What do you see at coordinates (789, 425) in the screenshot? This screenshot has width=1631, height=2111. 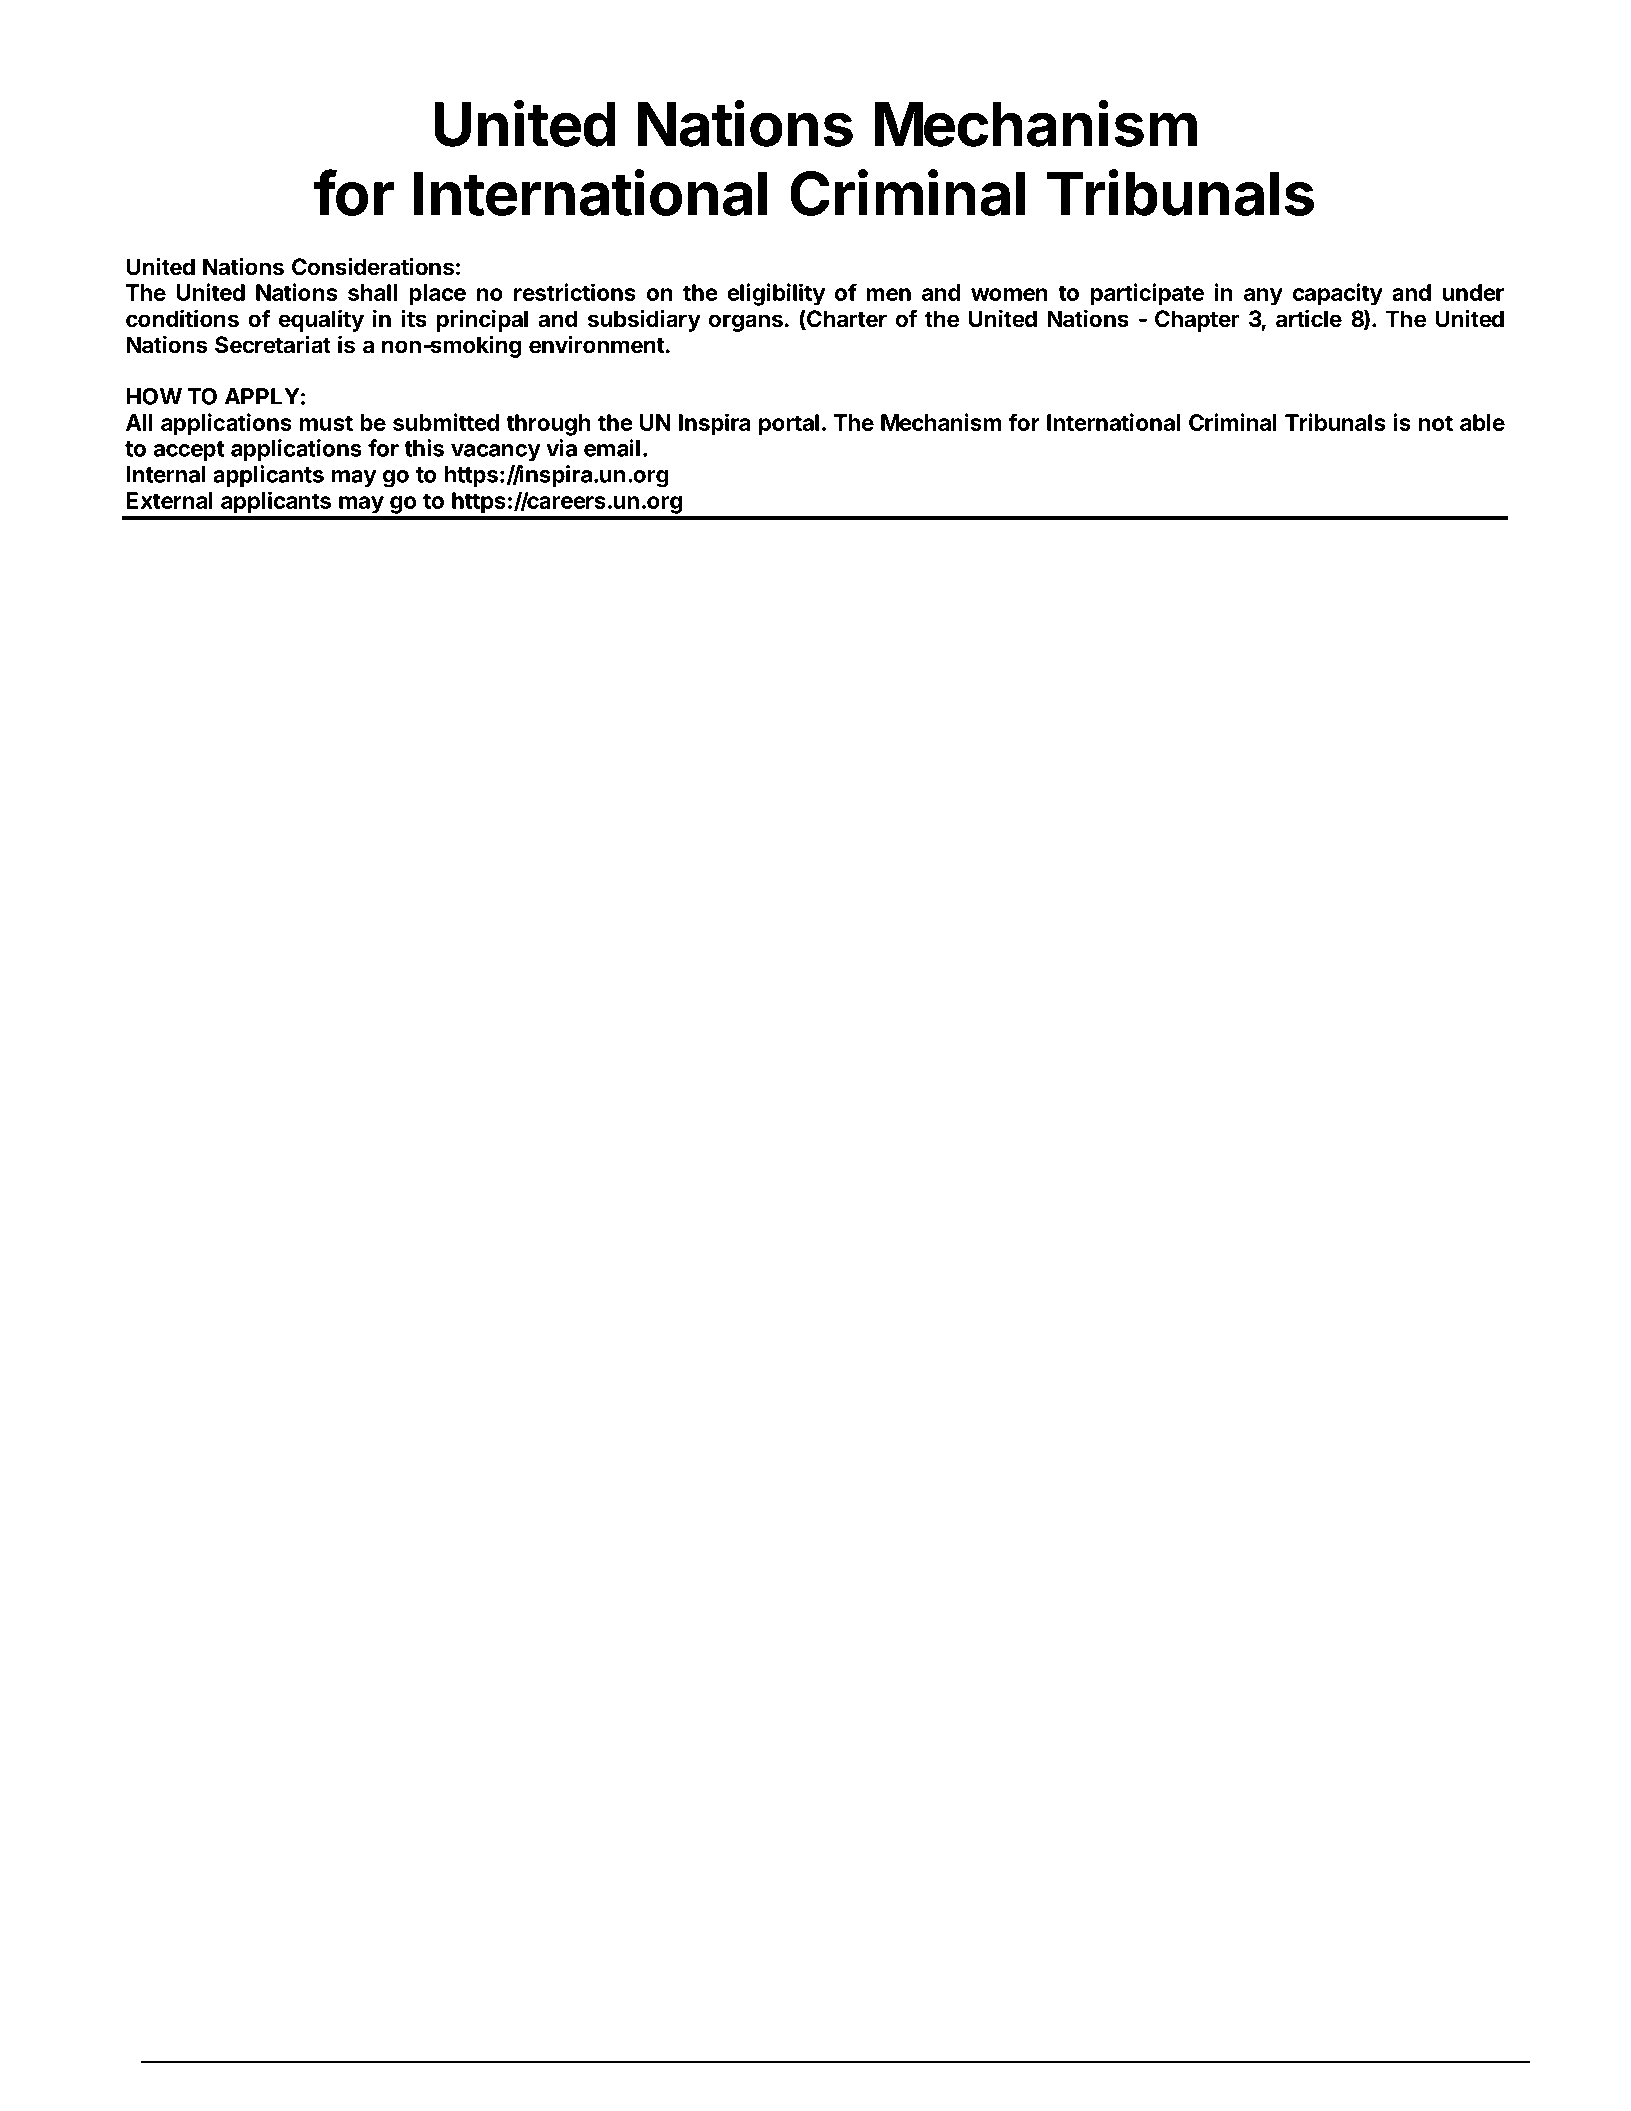 I see `portal` at bounding box center [789, 425].
